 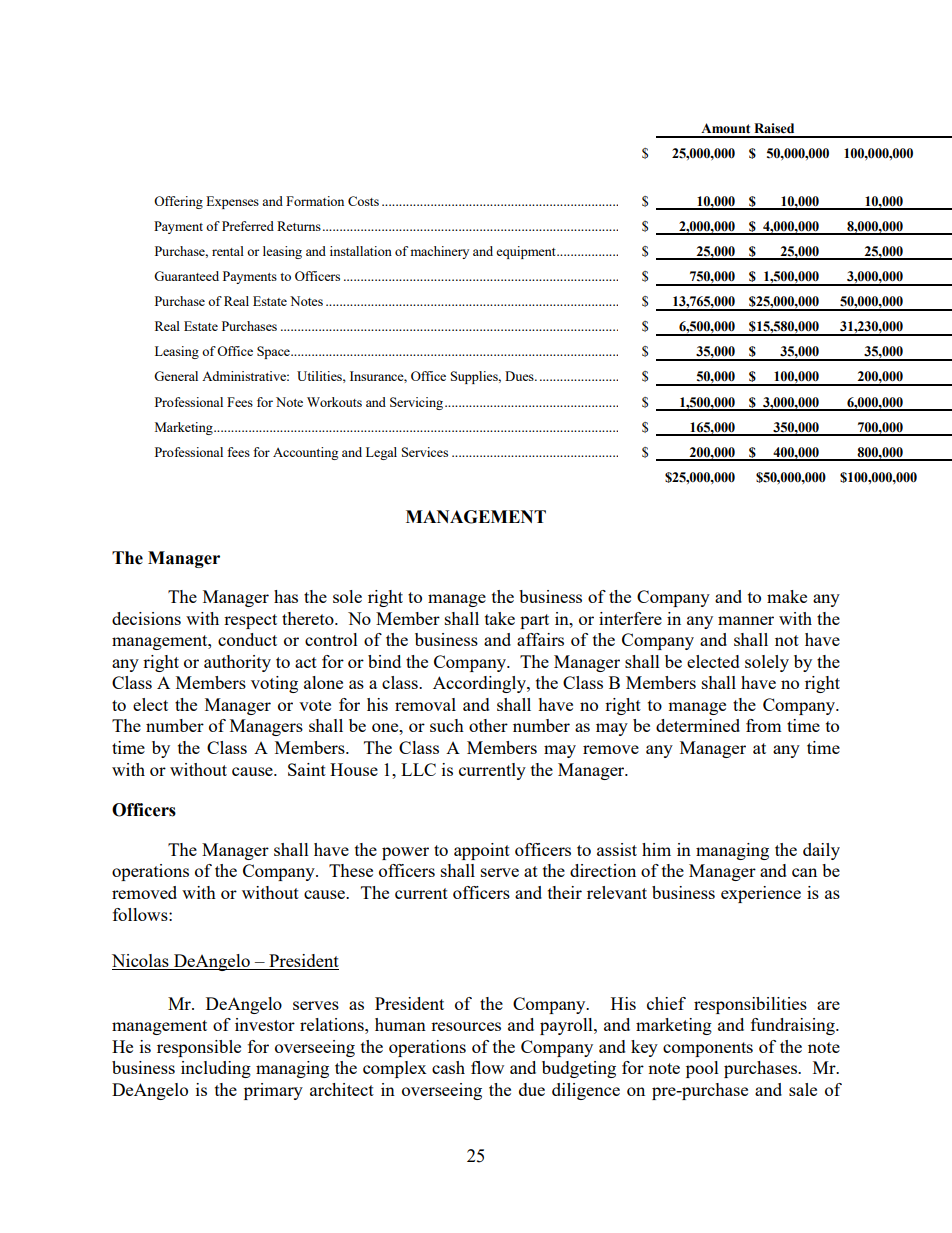 What do you see at coordinates (764, 725) in the image?
I see `from` at bounding box center [764, 725].
